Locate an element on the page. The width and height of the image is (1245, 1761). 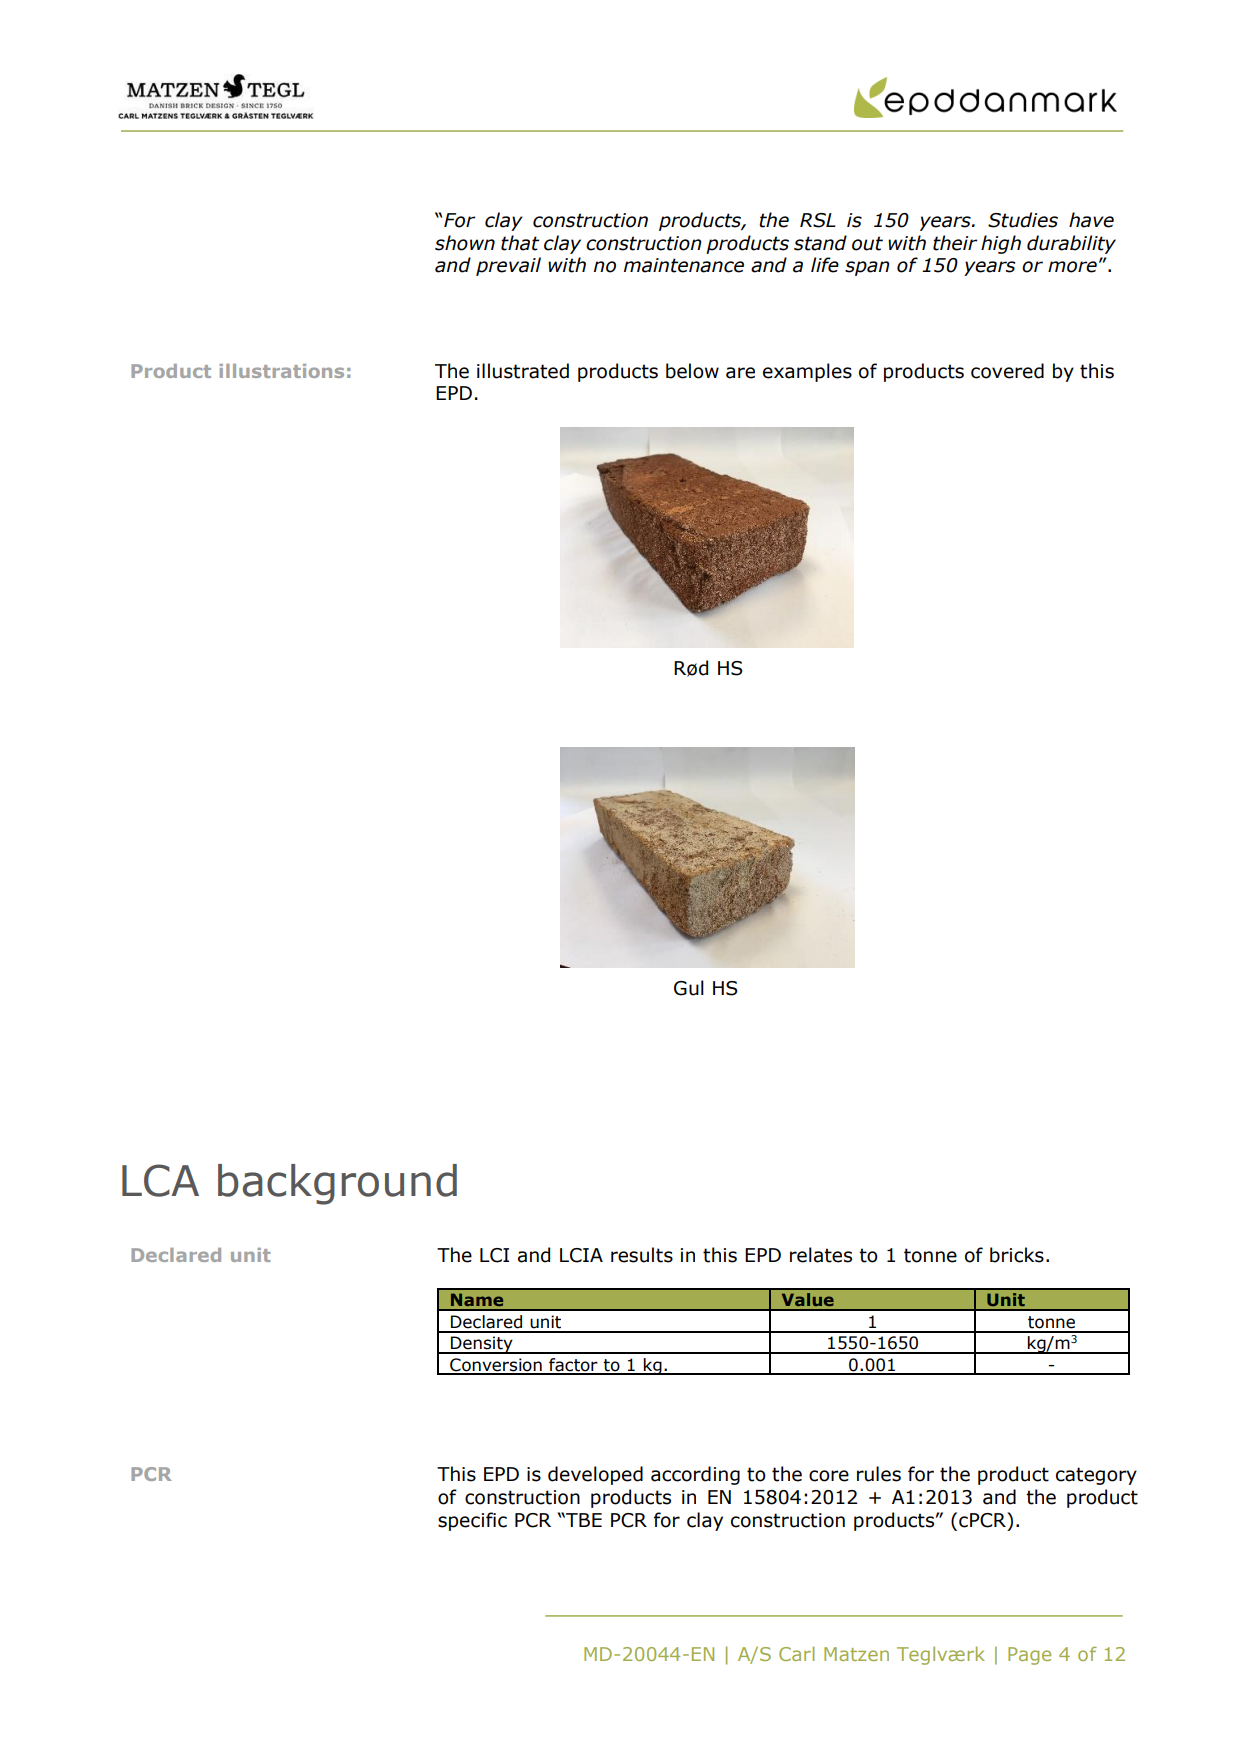
relates is located at coordinates (821, 1255).
